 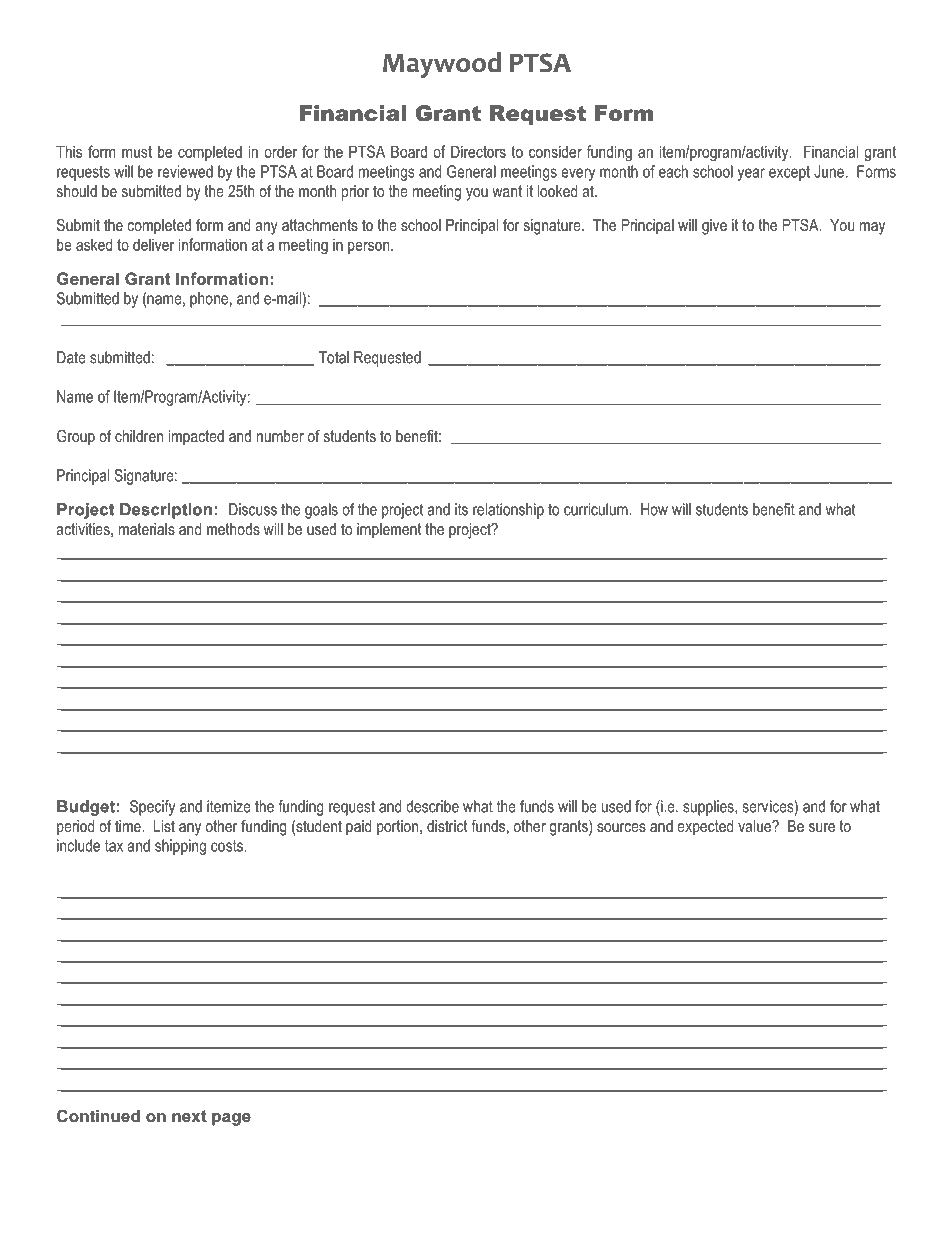 What do you see at coordinates (185, 171) in the image?
I see `reviewed` at bounding box center [185, 171].
